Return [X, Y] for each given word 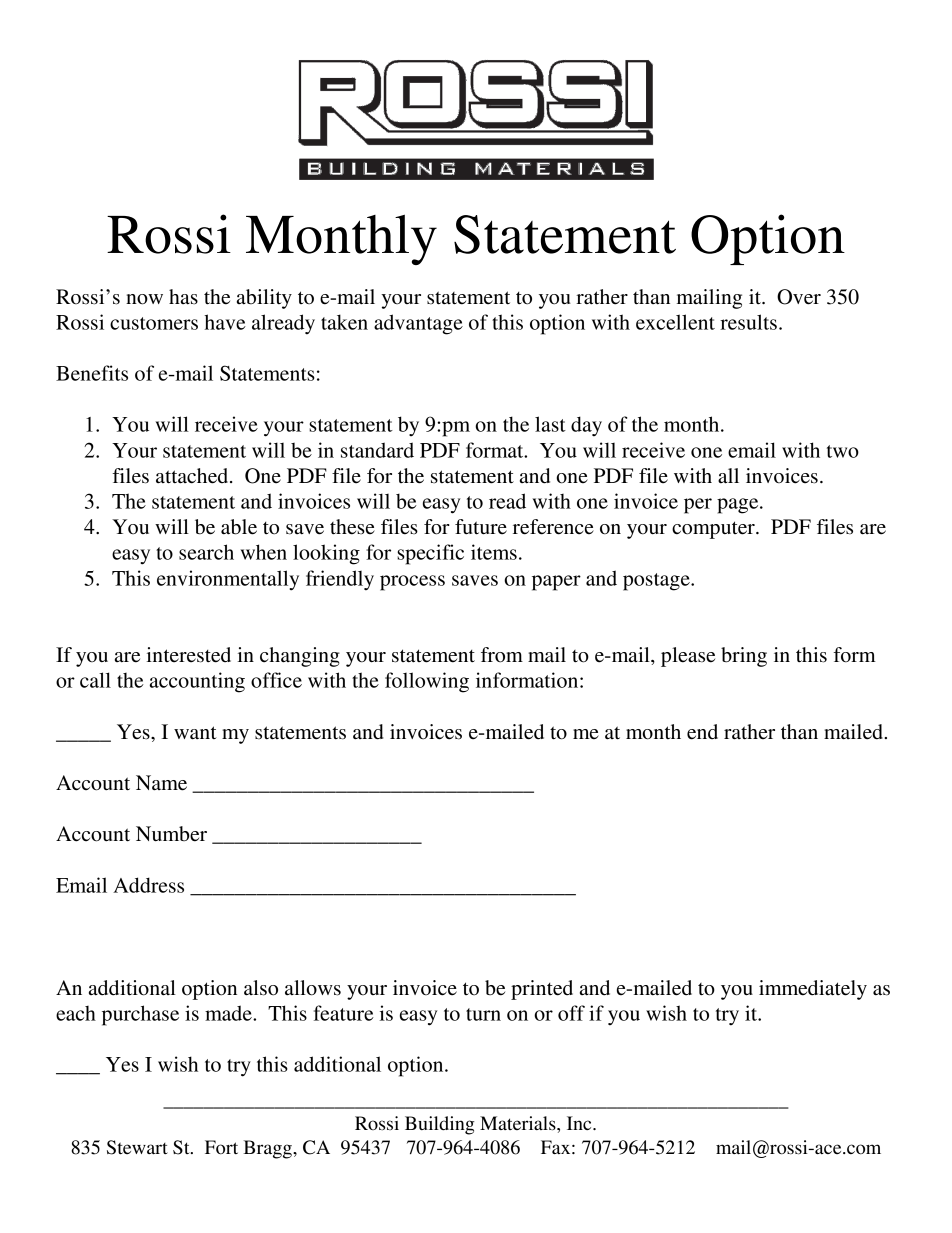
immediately [813, 990]
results [748, 322]
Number [171, 834]
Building [439, 1125]
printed [542, 990]
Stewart [137, 1147]
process [412, 583]
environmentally [228, 580]
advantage [418, 324]
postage [657, 582]
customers [154, 323]
